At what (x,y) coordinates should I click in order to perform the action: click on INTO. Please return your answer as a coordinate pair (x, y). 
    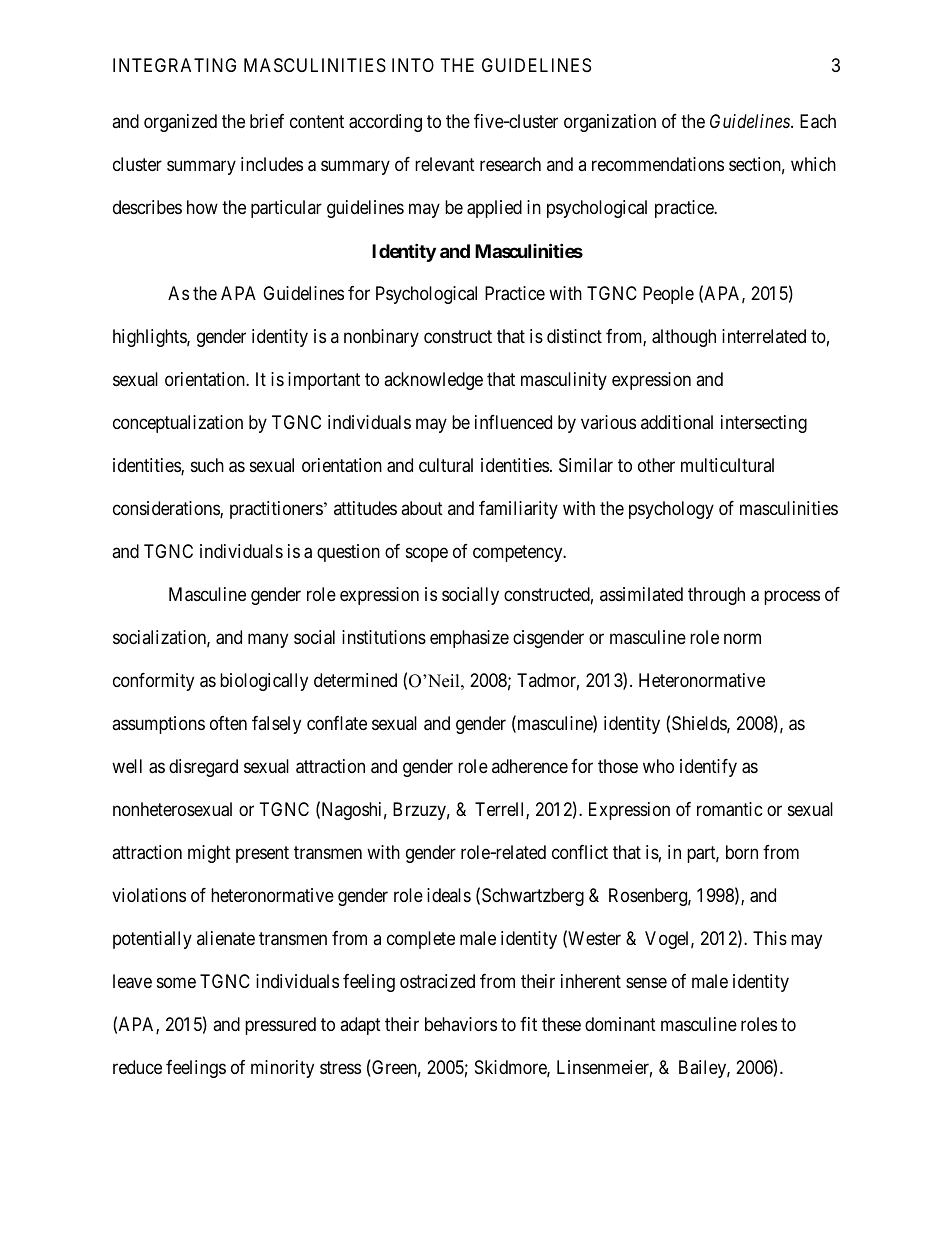
    Looking at the image, I should click on (413, 65).
